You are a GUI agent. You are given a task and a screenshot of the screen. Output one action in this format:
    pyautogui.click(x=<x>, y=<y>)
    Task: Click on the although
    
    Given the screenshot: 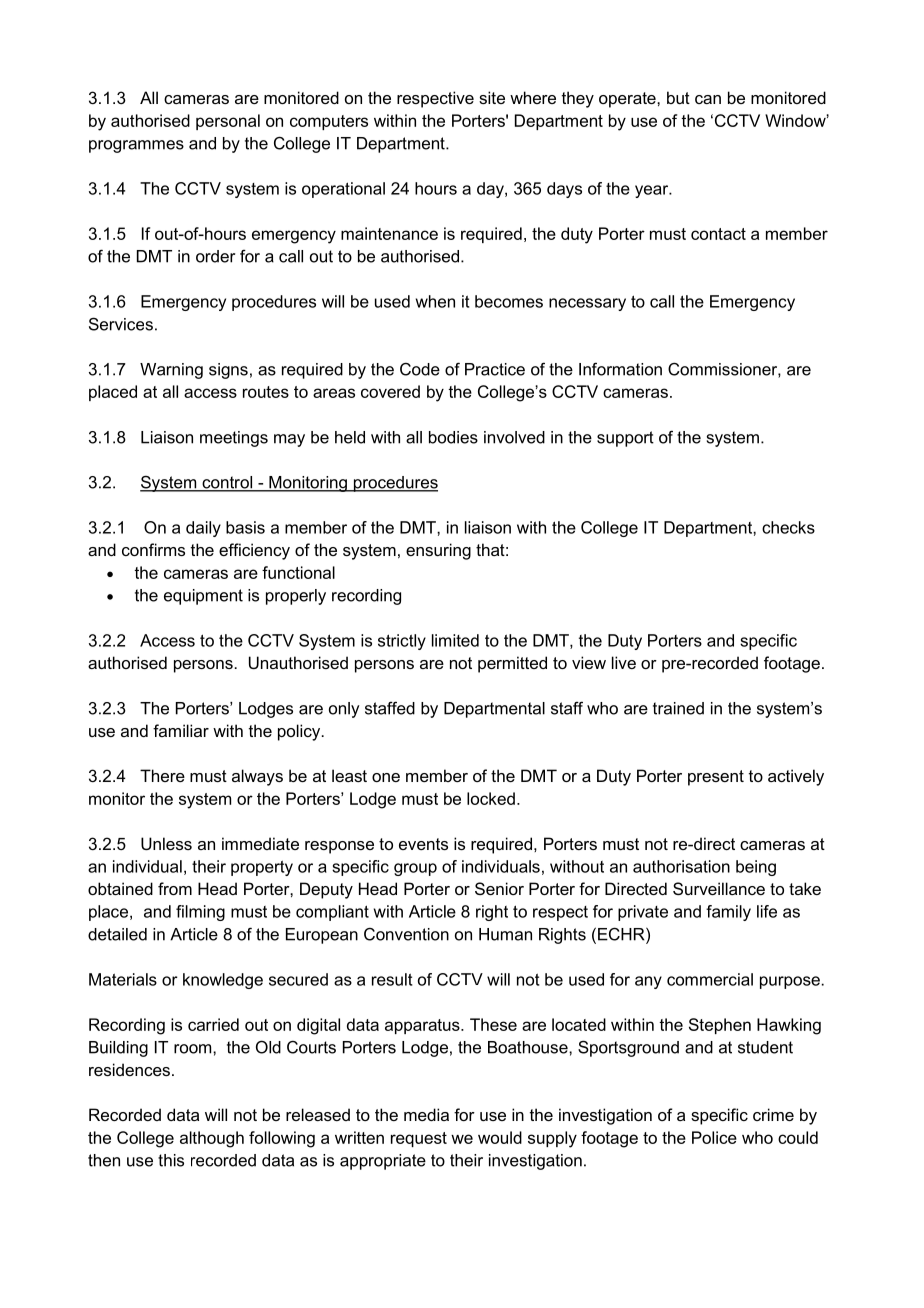 What is the action you would take?
    pyautogui.click(x=212, y=1139)
